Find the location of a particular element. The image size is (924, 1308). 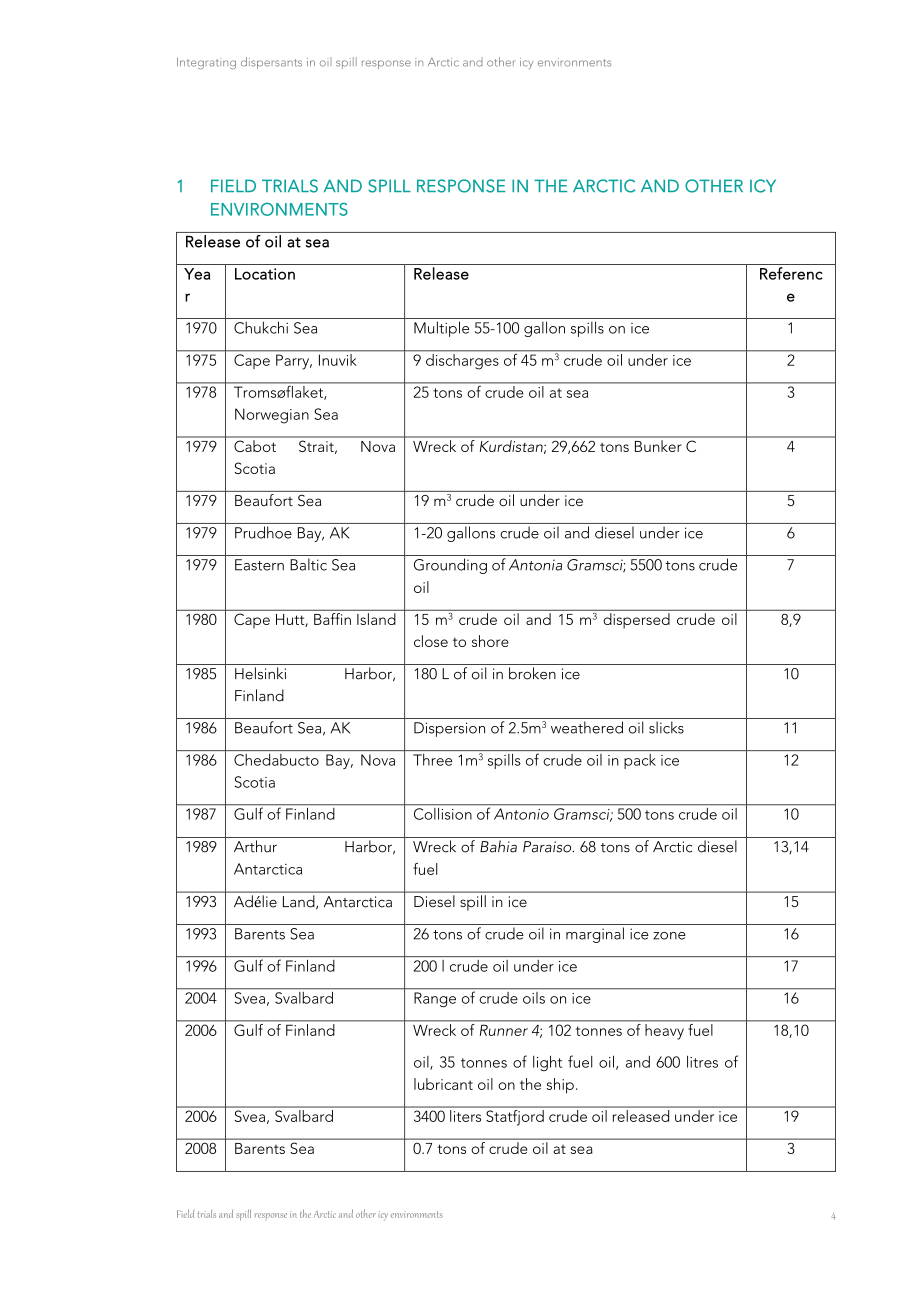

lubricant is located at coordinates (443, 1084).
